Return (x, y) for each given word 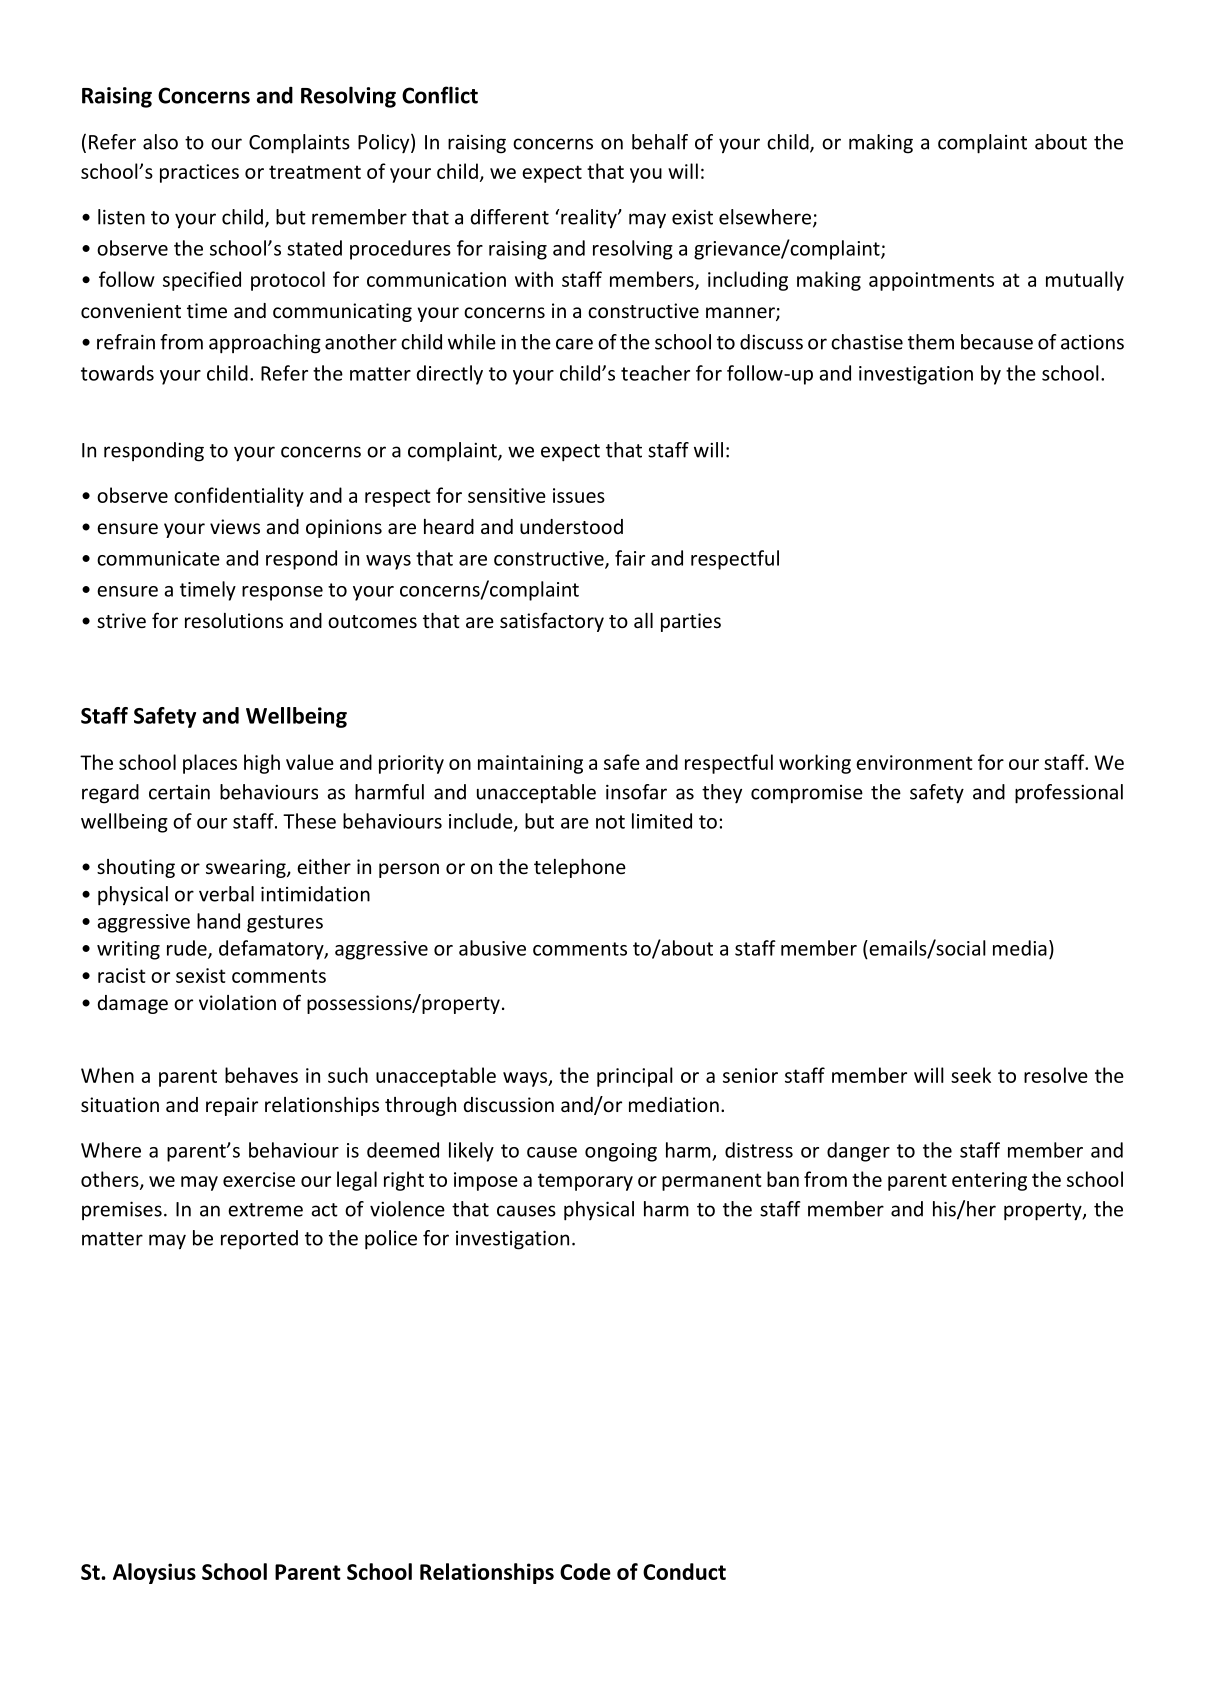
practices (199, 173)
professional (1069, 794)
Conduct (684, 1571)
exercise (259, 1179)
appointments (931, 281)
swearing (247, 868)
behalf (660, 142)
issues (579, 495)
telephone (580, 868)
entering (989, 1181)
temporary (585, 1182)
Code (585, 1571)
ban (783, 1179)
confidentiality (239, 497)
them (931, 342)
